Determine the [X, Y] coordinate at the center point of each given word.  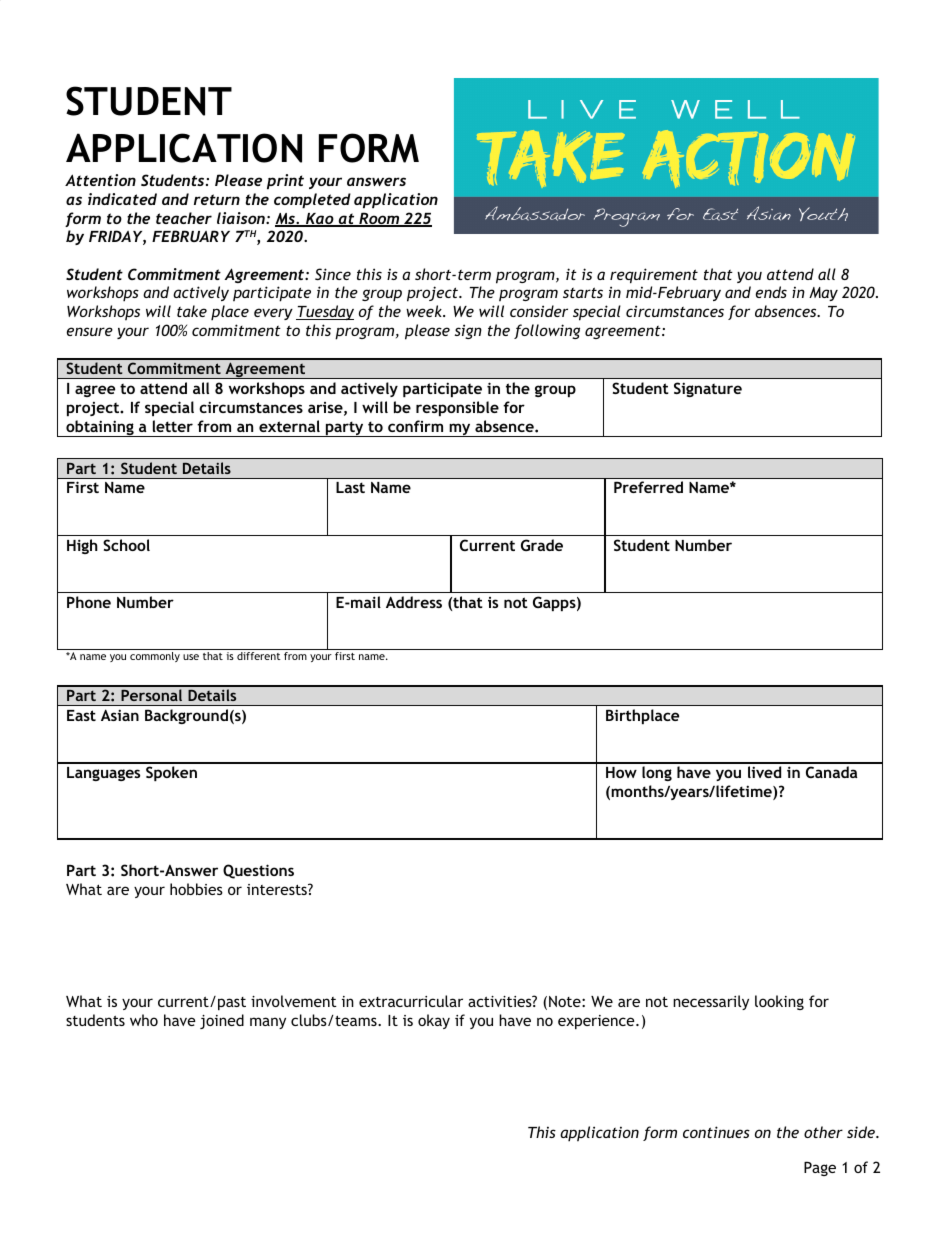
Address [414, 602]
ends [771, 292]
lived [764, 772]
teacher [184, 218]
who [144, 1020]
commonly [155, 657]
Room [379, 219]
